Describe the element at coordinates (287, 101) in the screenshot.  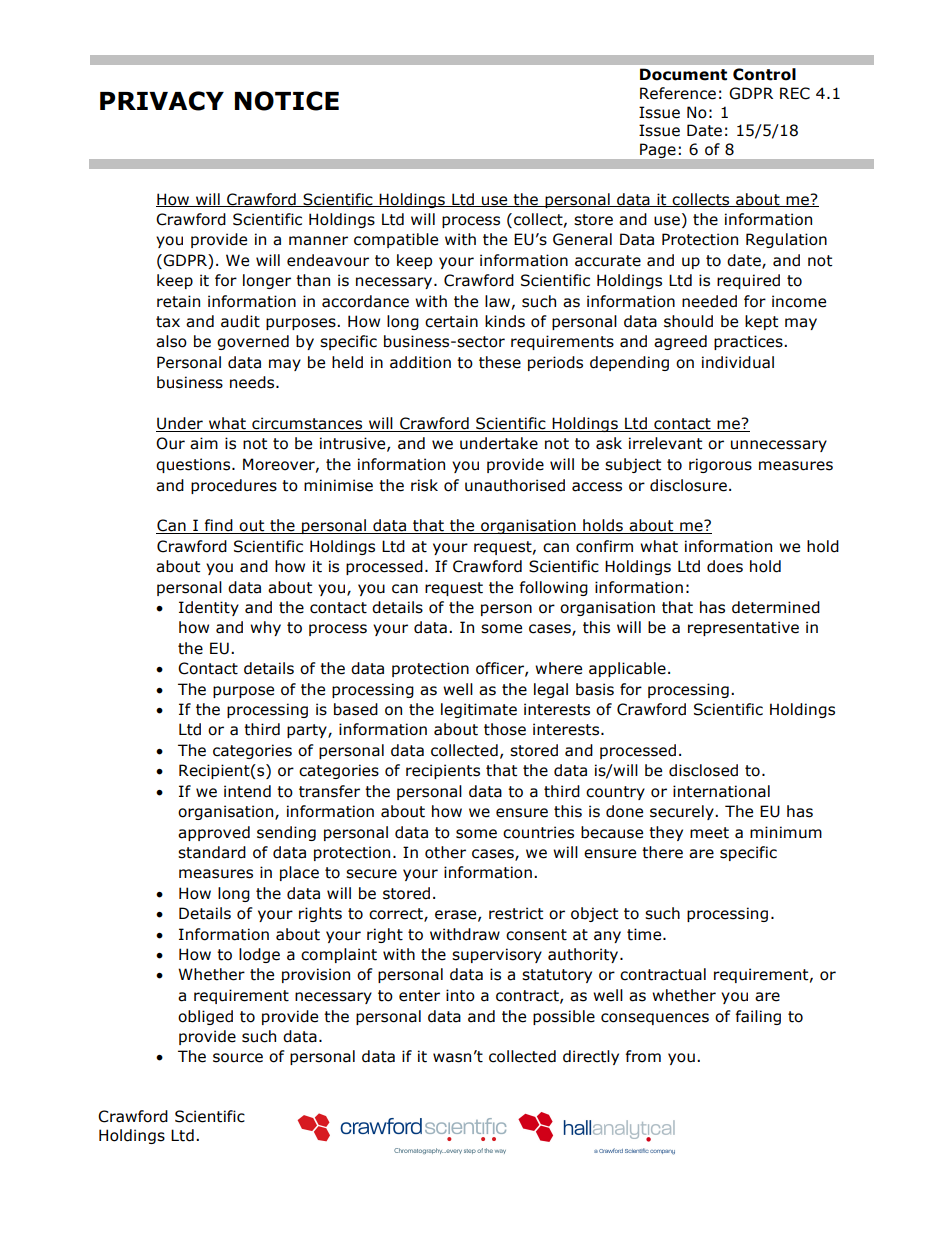
I see `NOTICE` at that location.
